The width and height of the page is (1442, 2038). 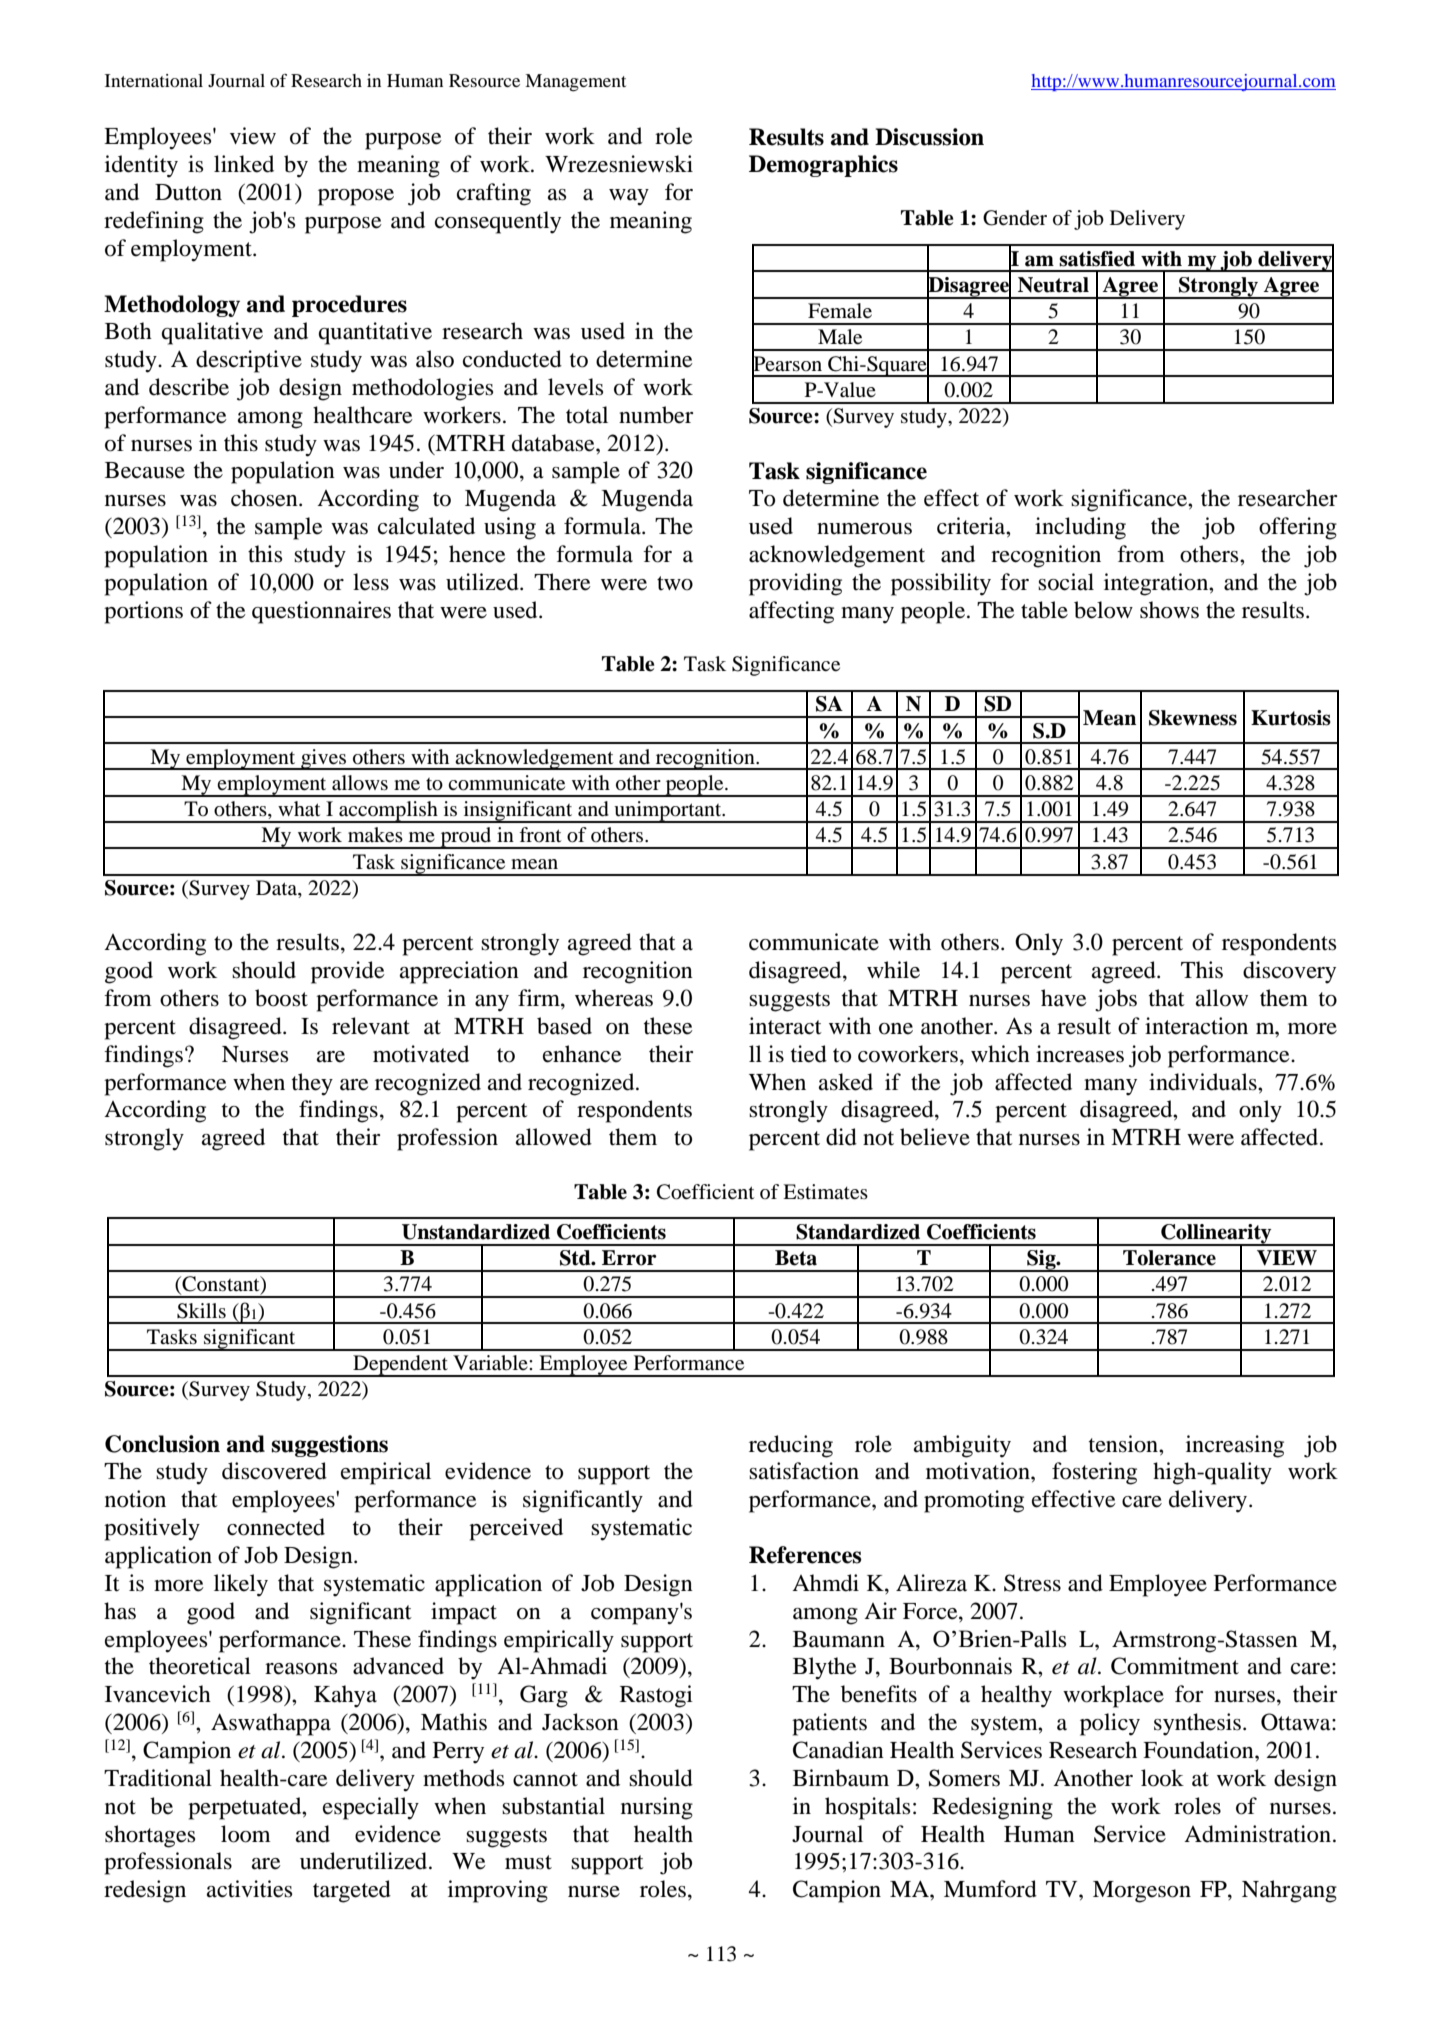 What do you see at coordinates (1116, 1000) in the page?
I see `jobs` at bounding box center [1116, 1000].
